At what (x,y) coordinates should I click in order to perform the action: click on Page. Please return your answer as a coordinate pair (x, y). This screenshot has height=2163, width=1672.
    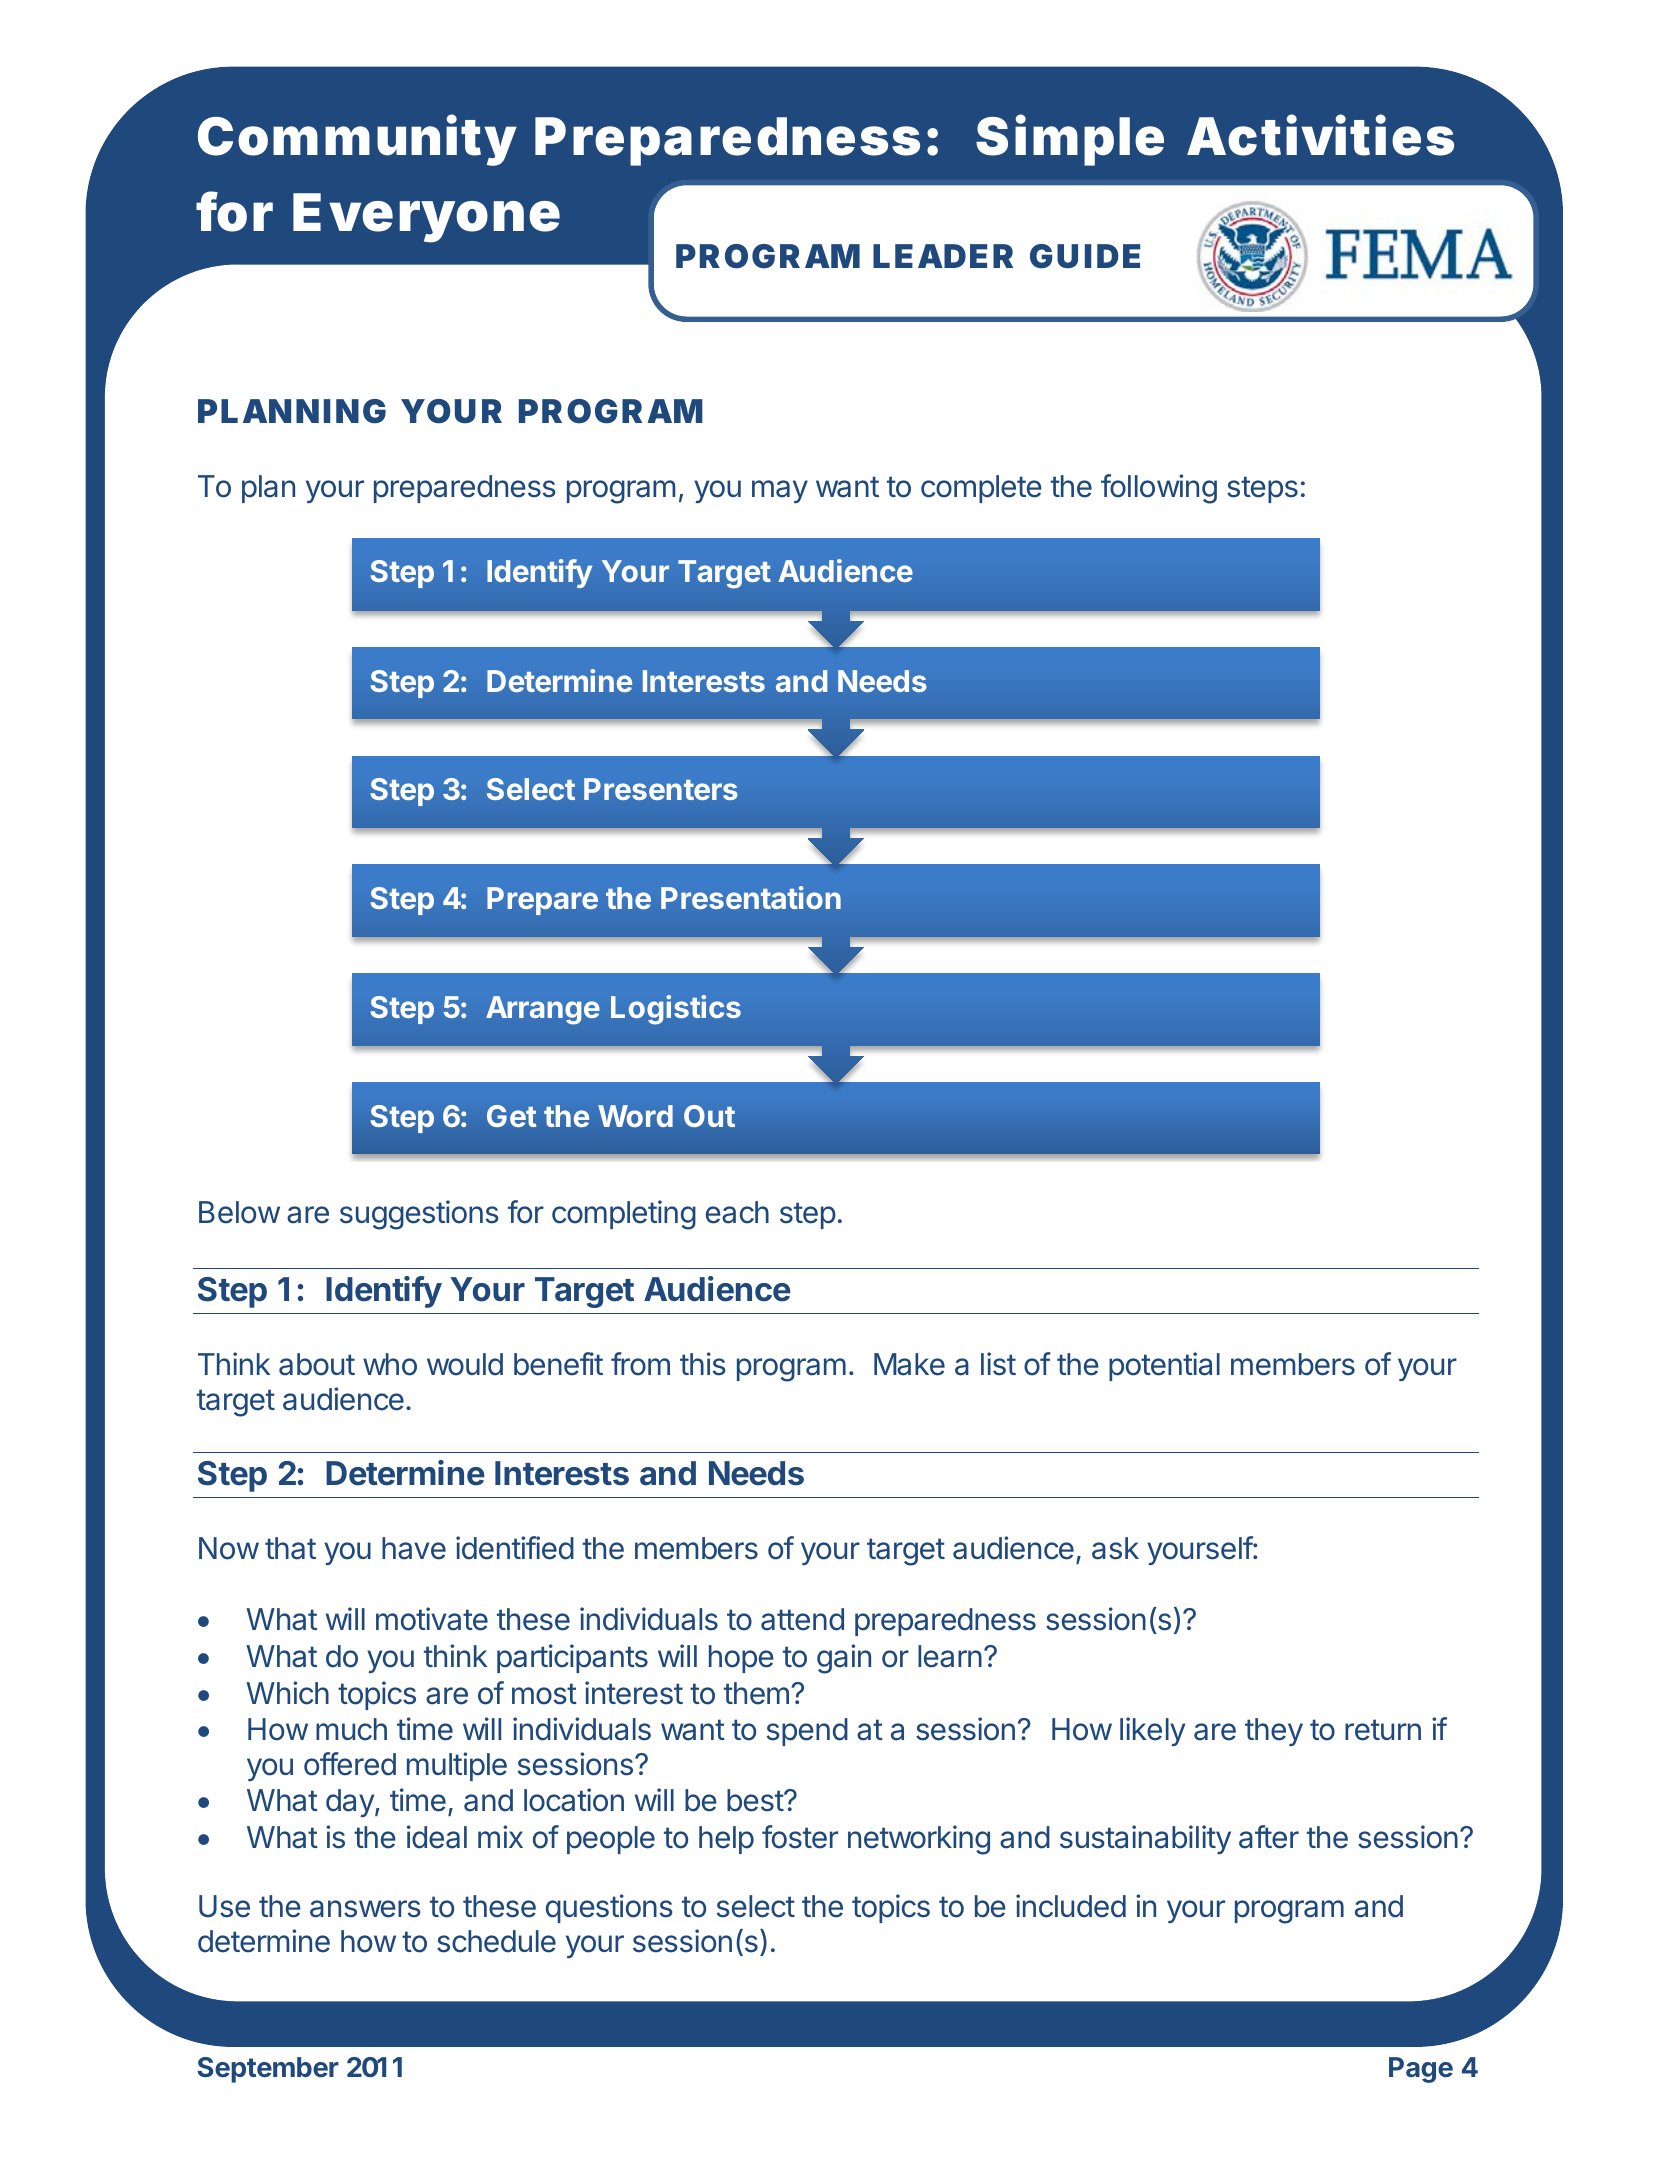
    Looking at the image, I should click on (1421, 2070).
